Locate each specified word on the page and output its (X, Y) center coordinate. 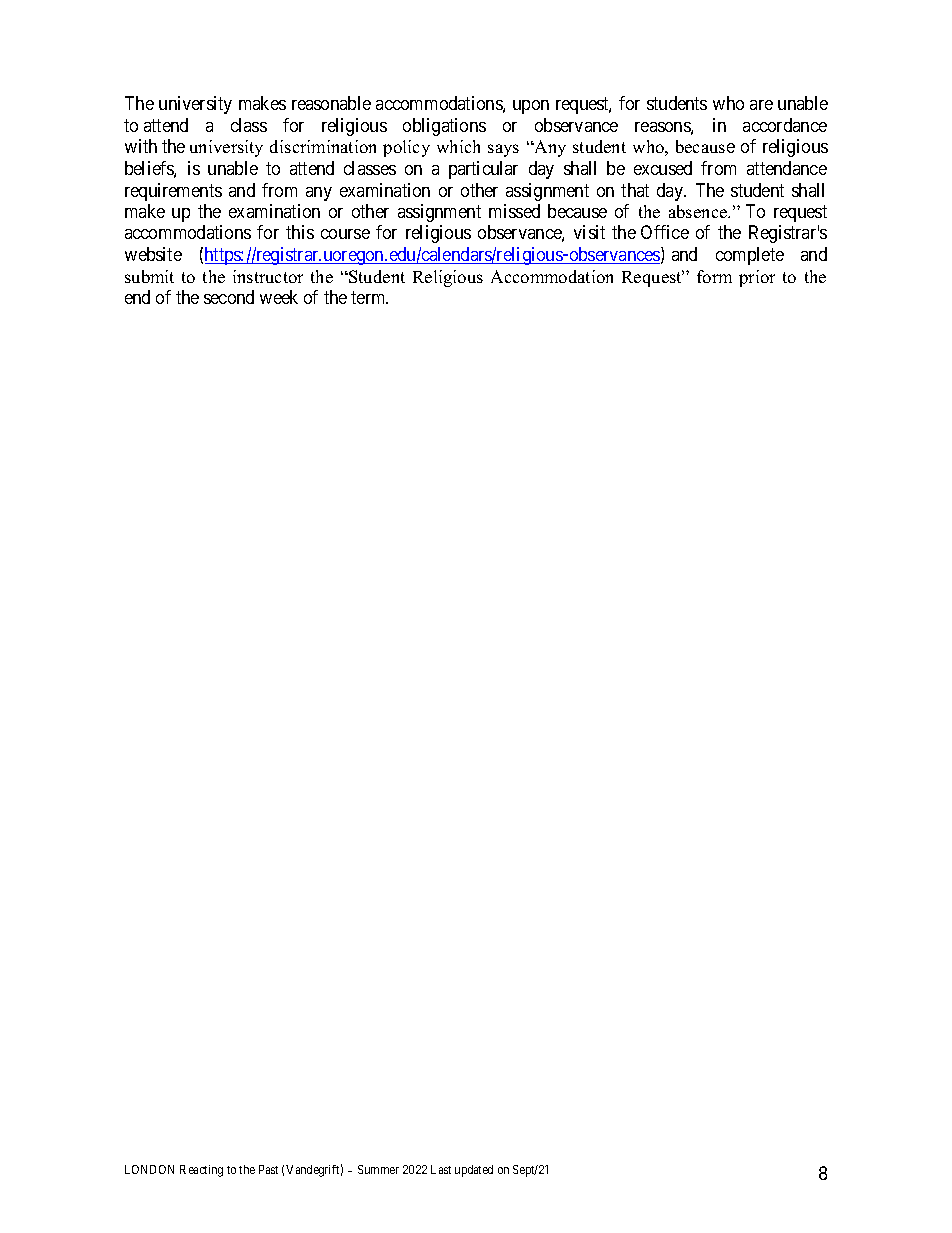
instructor (268, 276)
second (229, 297)
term (369, 297)
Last (441, 1169)
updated (474, 1171)
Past (268, 1169)
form (714, 276)
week (279, 297)
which (458, 146)
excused (663, 168)
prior (757, 278)
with (141, 146)
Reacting (201, 1171)
